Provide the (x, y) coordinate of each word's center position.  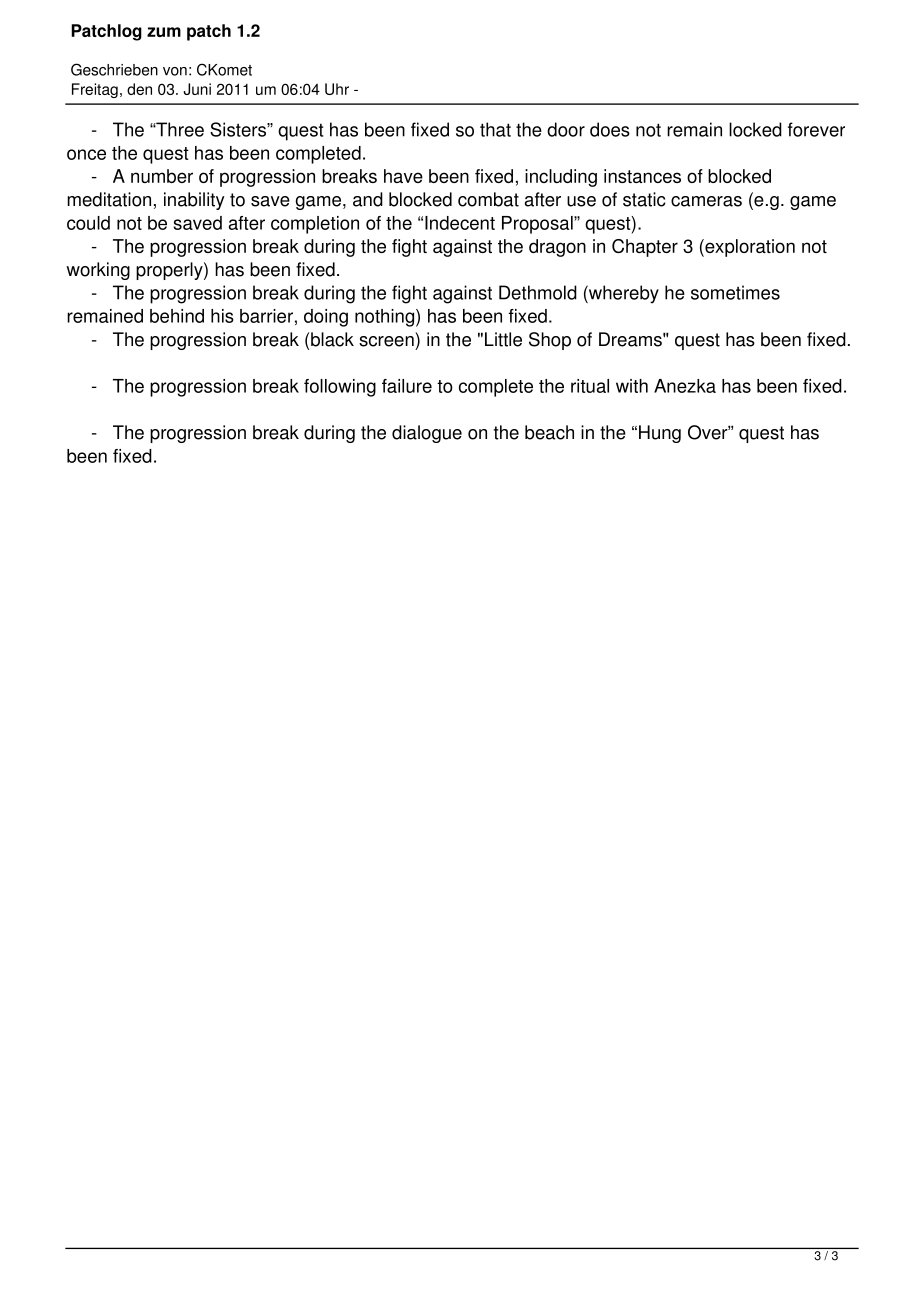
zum (164, 32)
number (162, 176)
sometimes (735, 292)
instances (642, 176)
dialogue (427, 434)
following (340, 388)
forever (816, 129)
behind (177, 316)
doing (326, 318)
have (403, 176)
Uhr (337, 89)
